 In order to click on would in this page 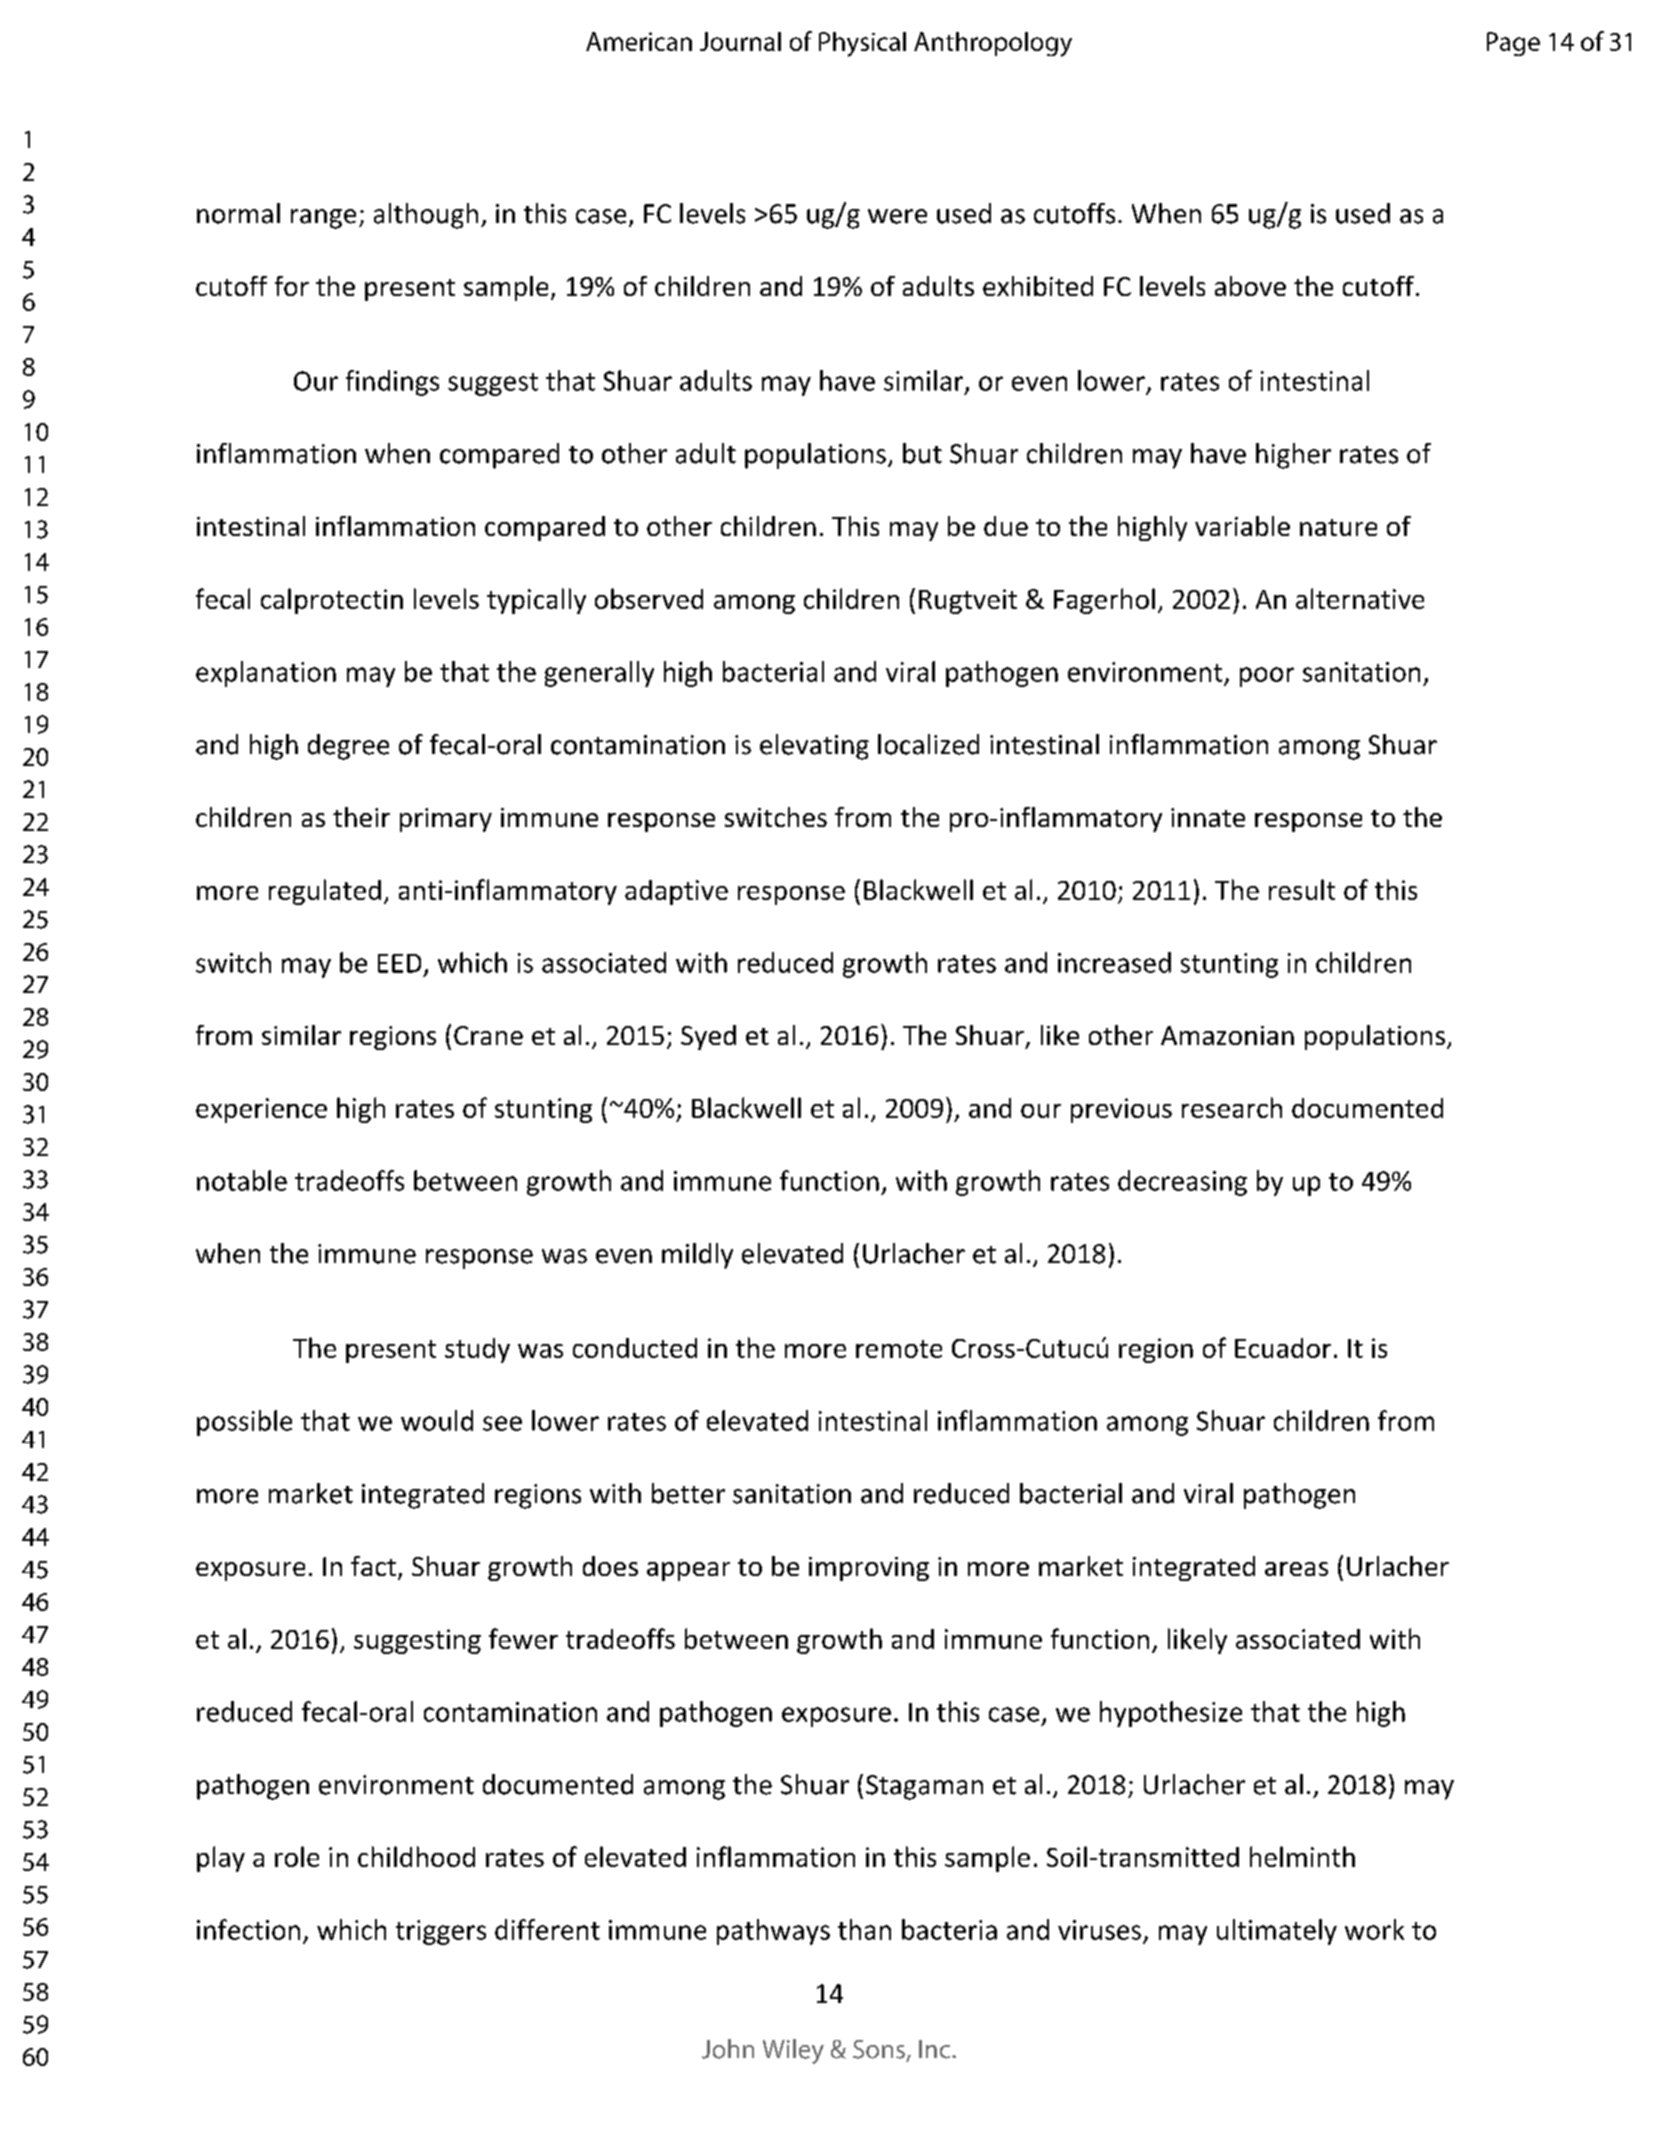, I will do `click(437, 1420)`.
